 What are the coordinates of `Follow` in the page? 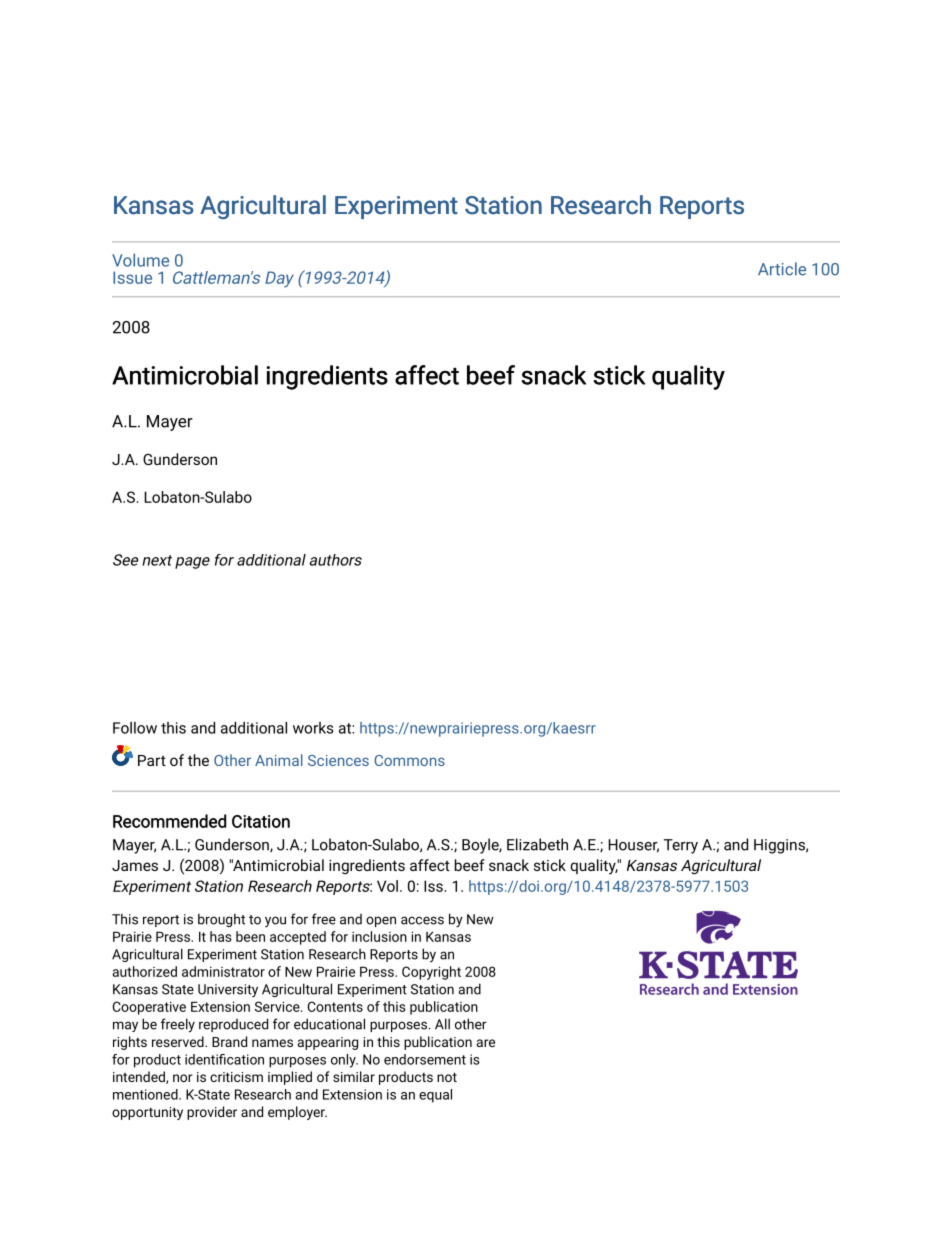 It's located at (135, 728).
